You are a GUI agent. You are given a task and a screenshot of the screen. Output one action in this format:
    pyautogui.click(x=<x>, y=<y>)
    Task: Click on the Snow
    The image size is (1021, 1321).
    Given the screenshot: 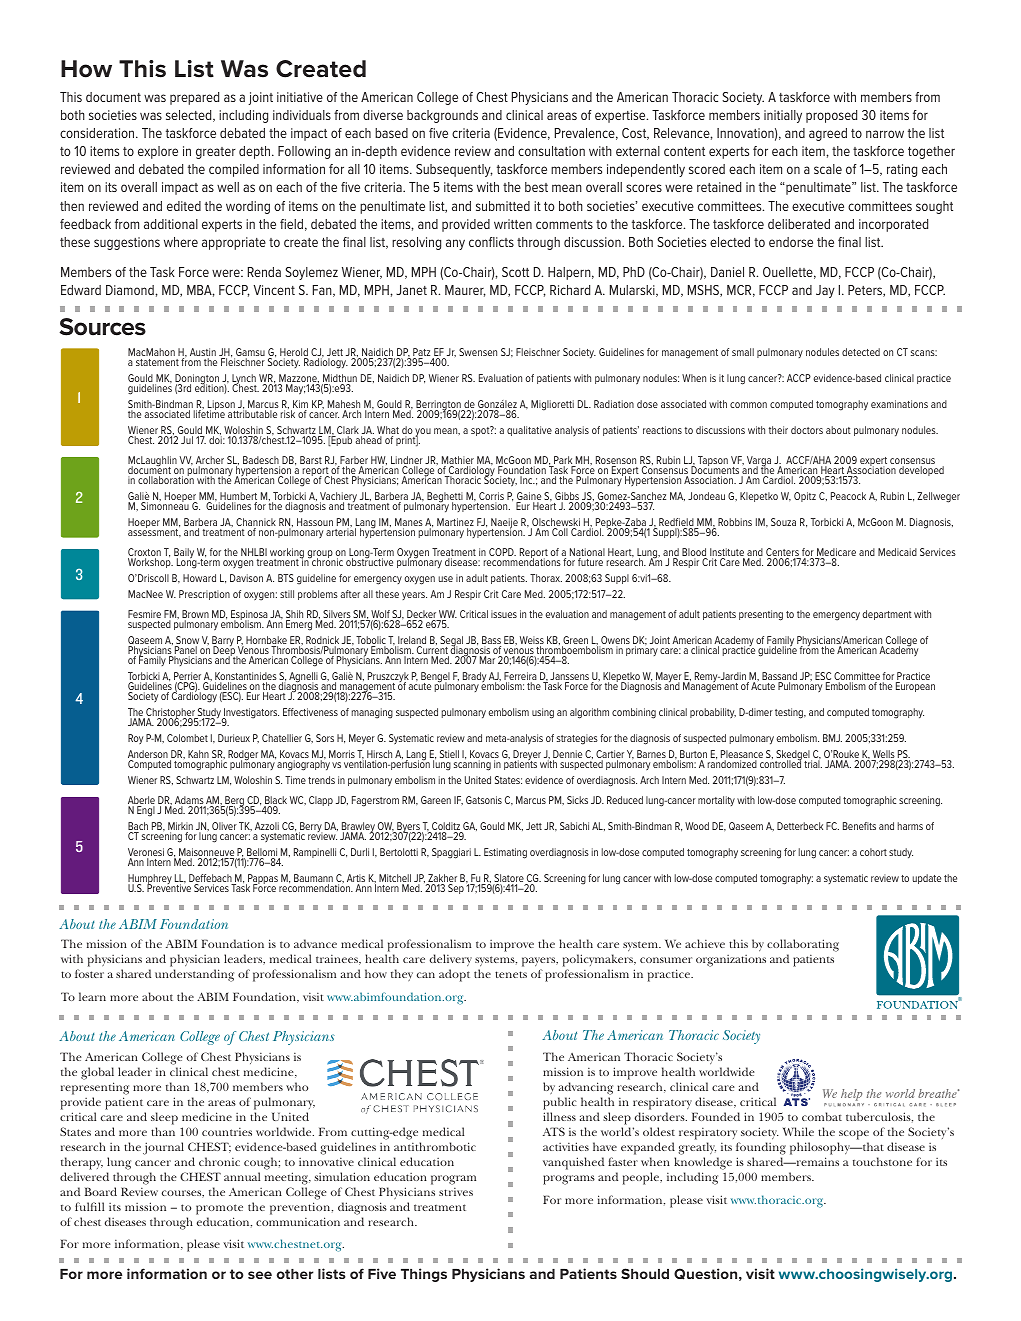 What is the action you would take?
    pyautogui.click(x=187, y=641)
